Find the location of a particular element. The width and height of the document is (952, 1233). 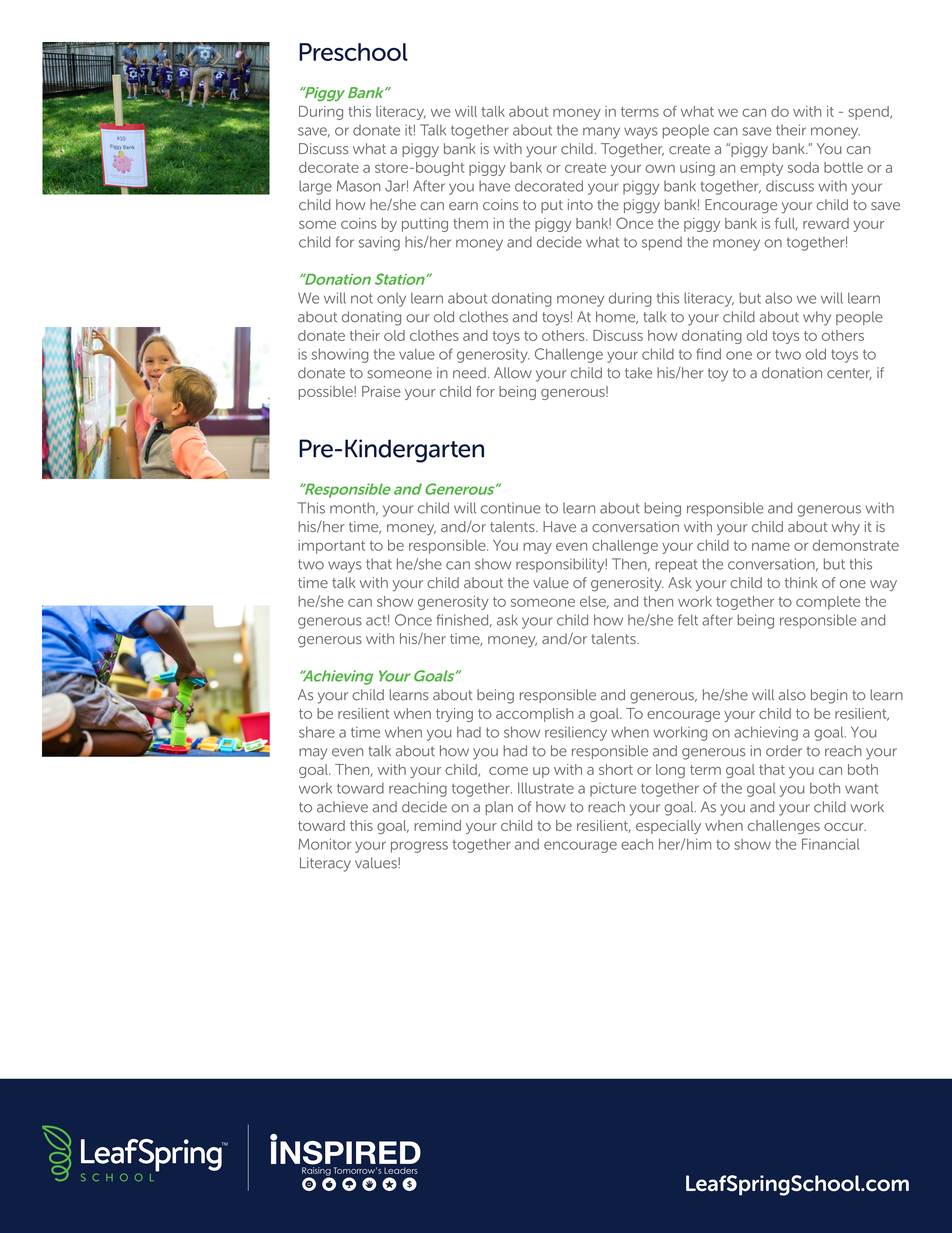

soda is located at coordinates (803, 167).
